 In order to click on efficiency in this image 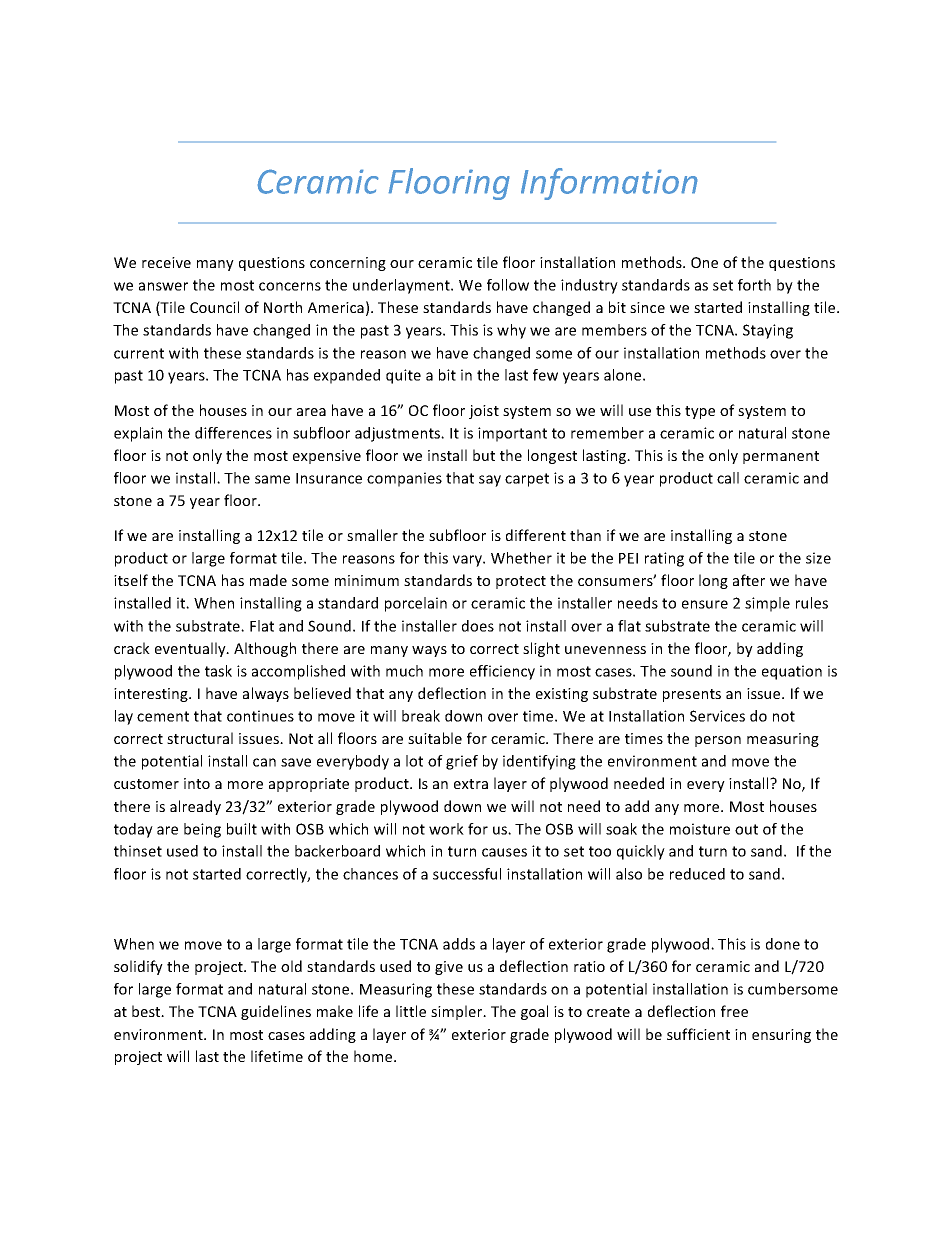, I will do `click(502, 672)`.
